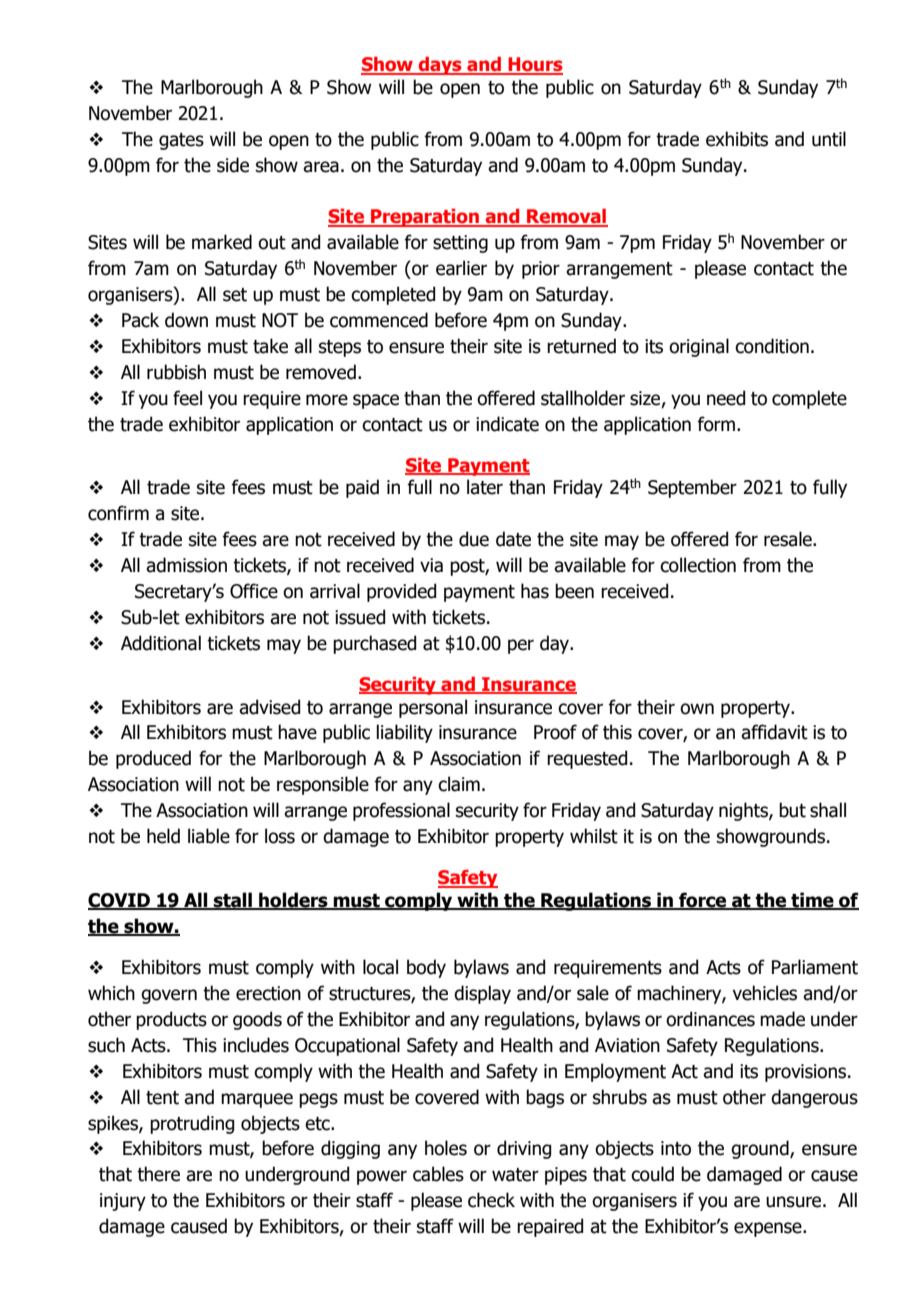 This document has height=1308, width=924. I want to click on but, so click(792, 810).
